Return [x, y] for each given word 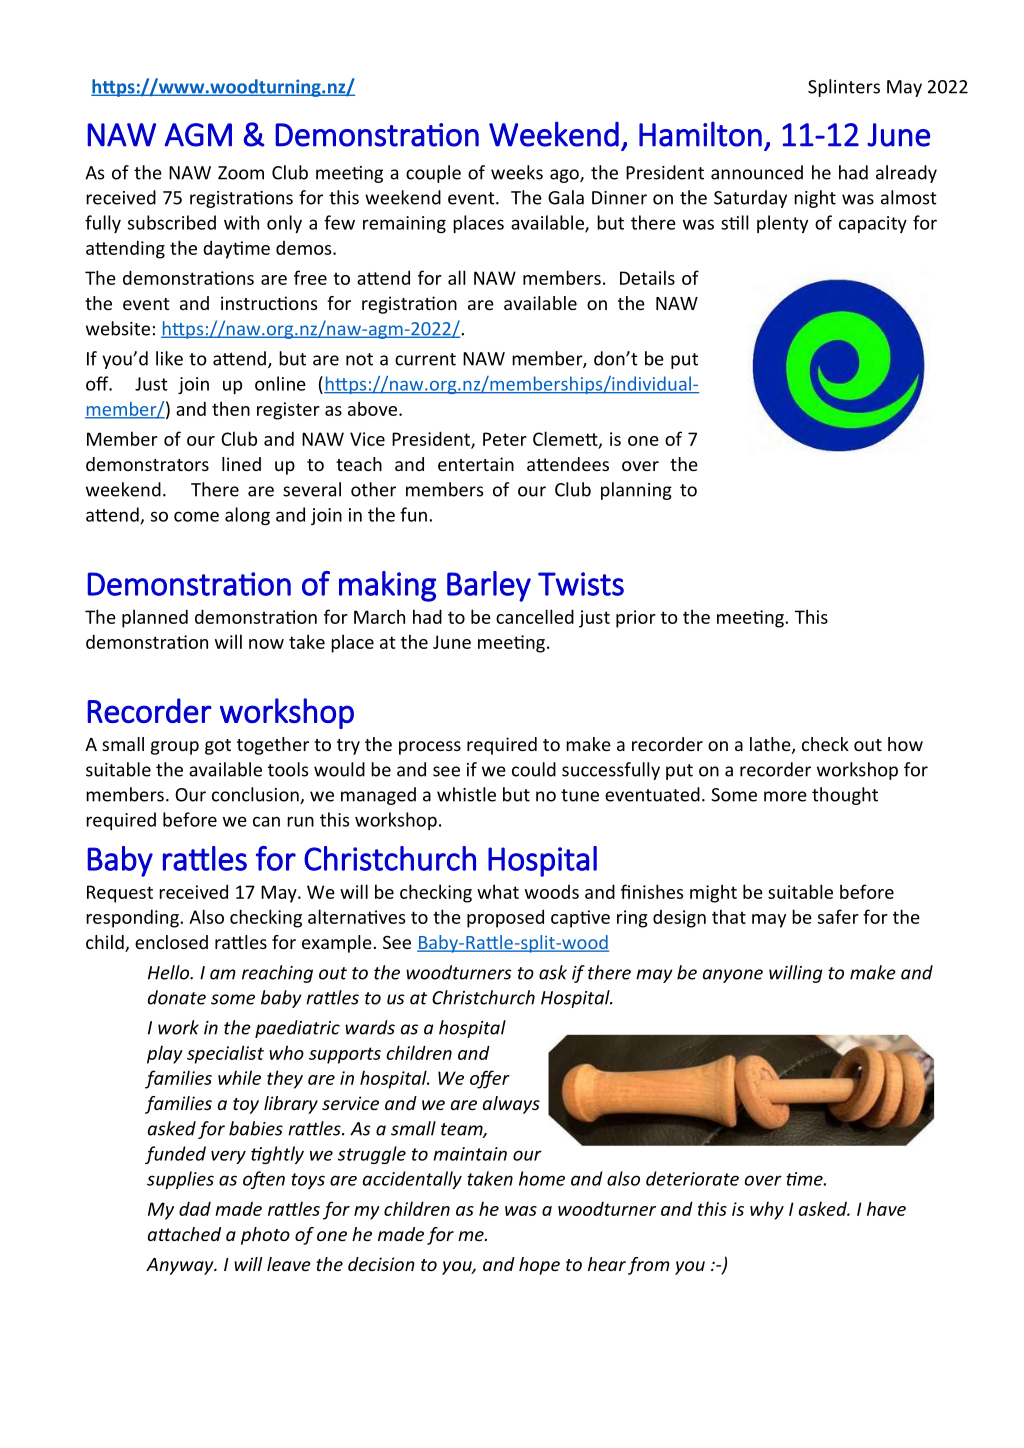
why [767, 1210]
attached [184, 1234]
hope [539, 1266]
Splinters [844, 88]
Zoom [241, 173]
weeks [517, 172]
